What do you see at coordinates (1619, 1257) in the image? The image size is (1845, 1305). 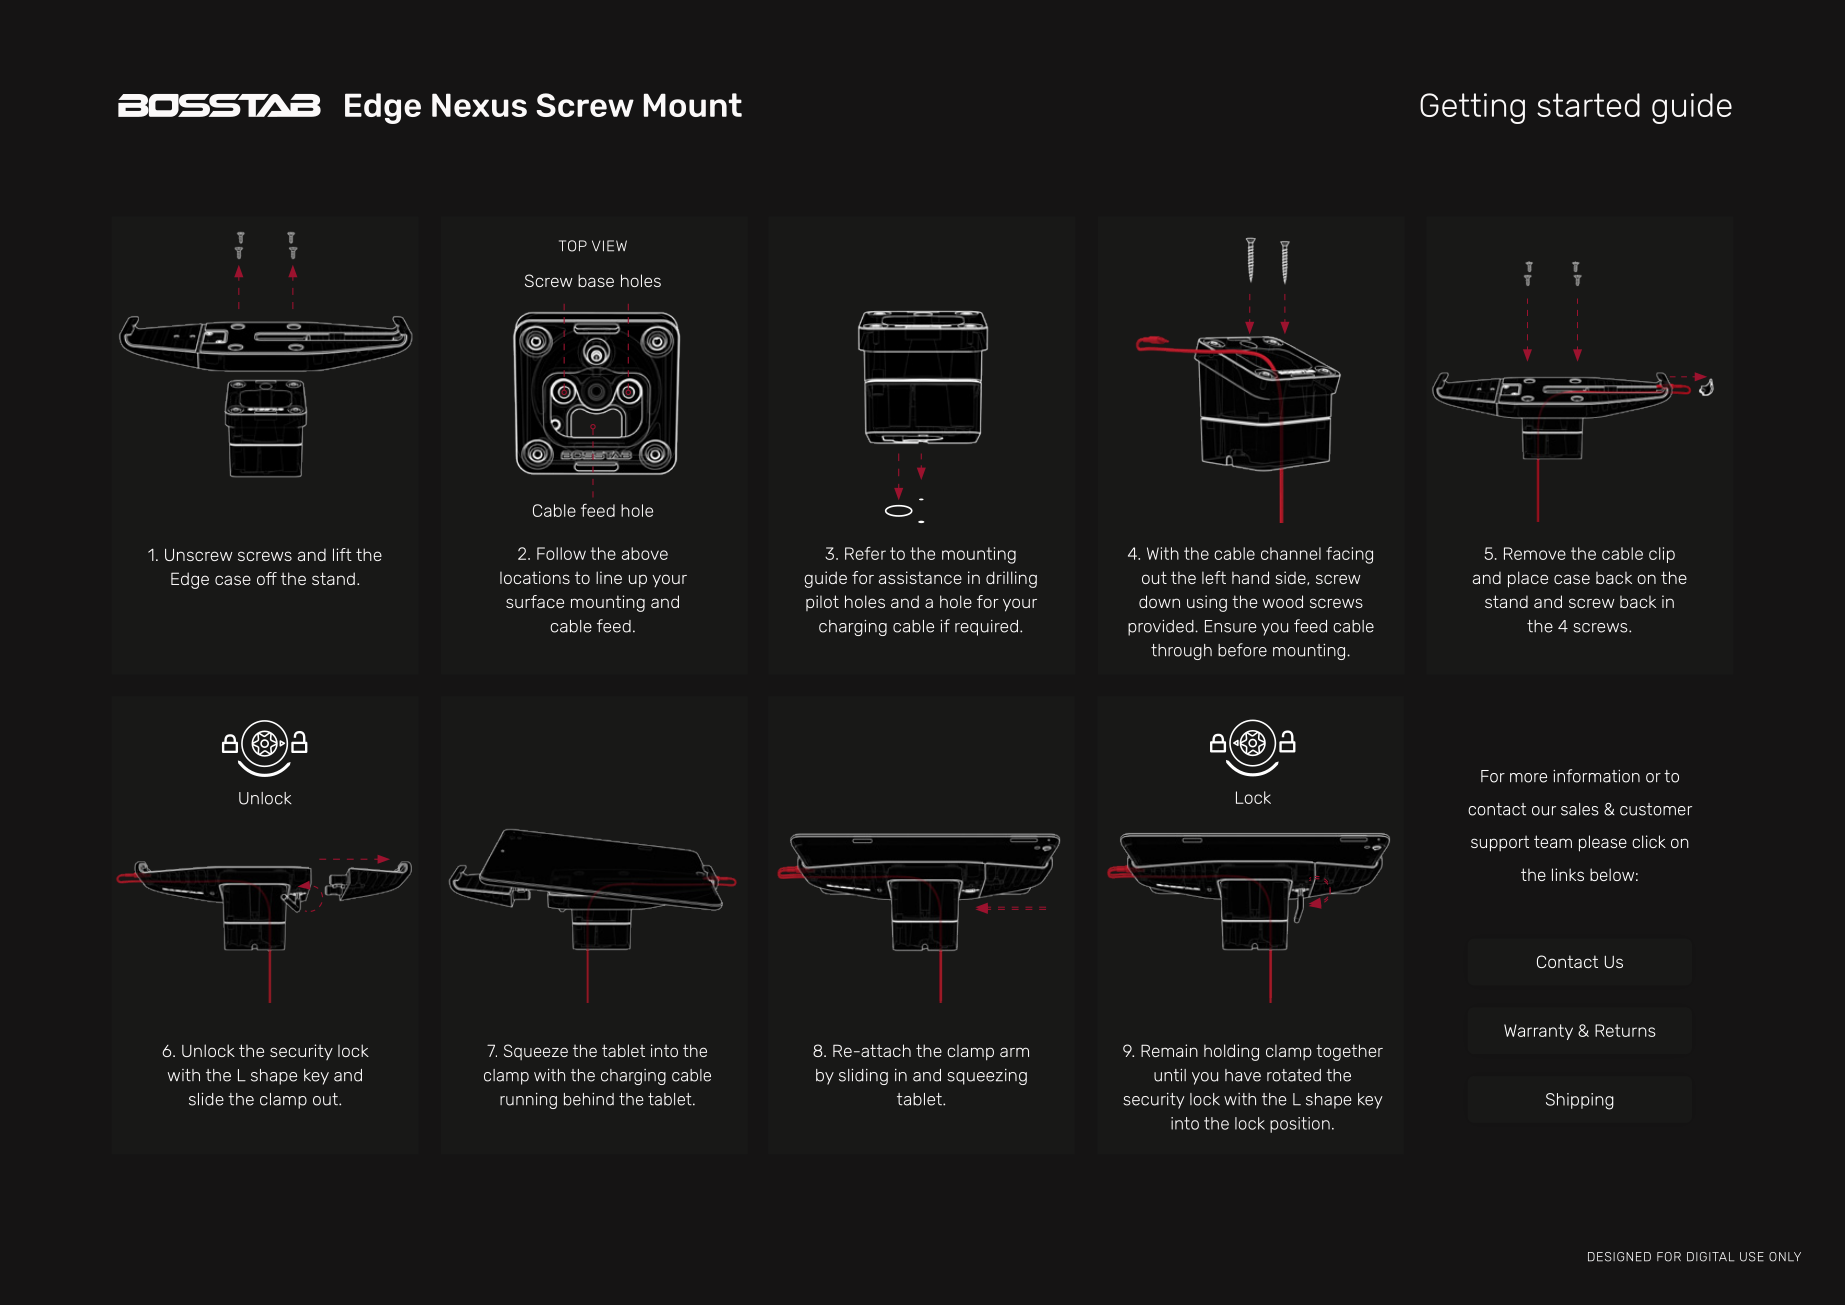 I see `DESIGNED` at bounding box center [1619, 1257].
